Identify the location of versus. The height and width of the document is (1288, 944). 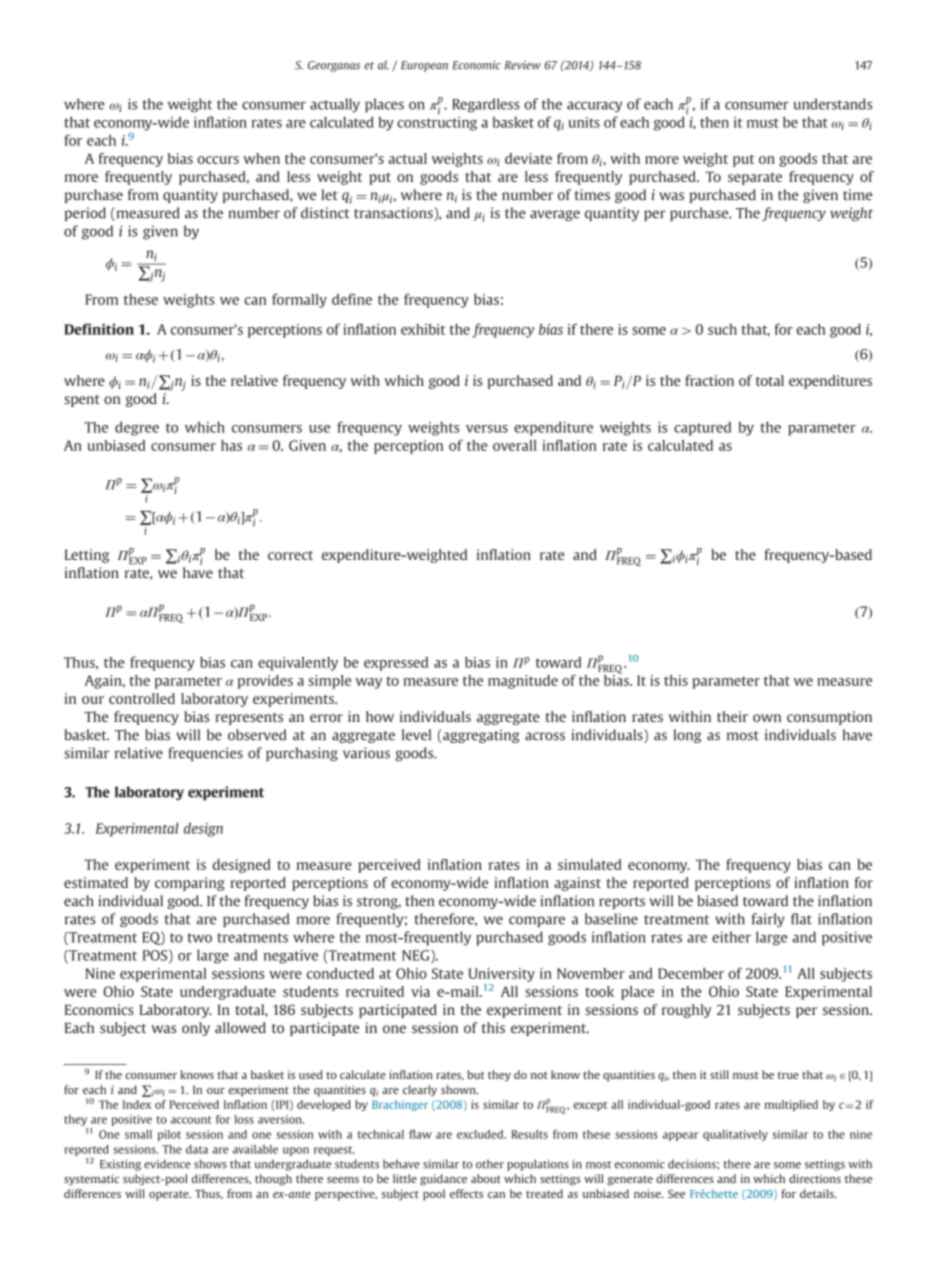
(487, 429).
